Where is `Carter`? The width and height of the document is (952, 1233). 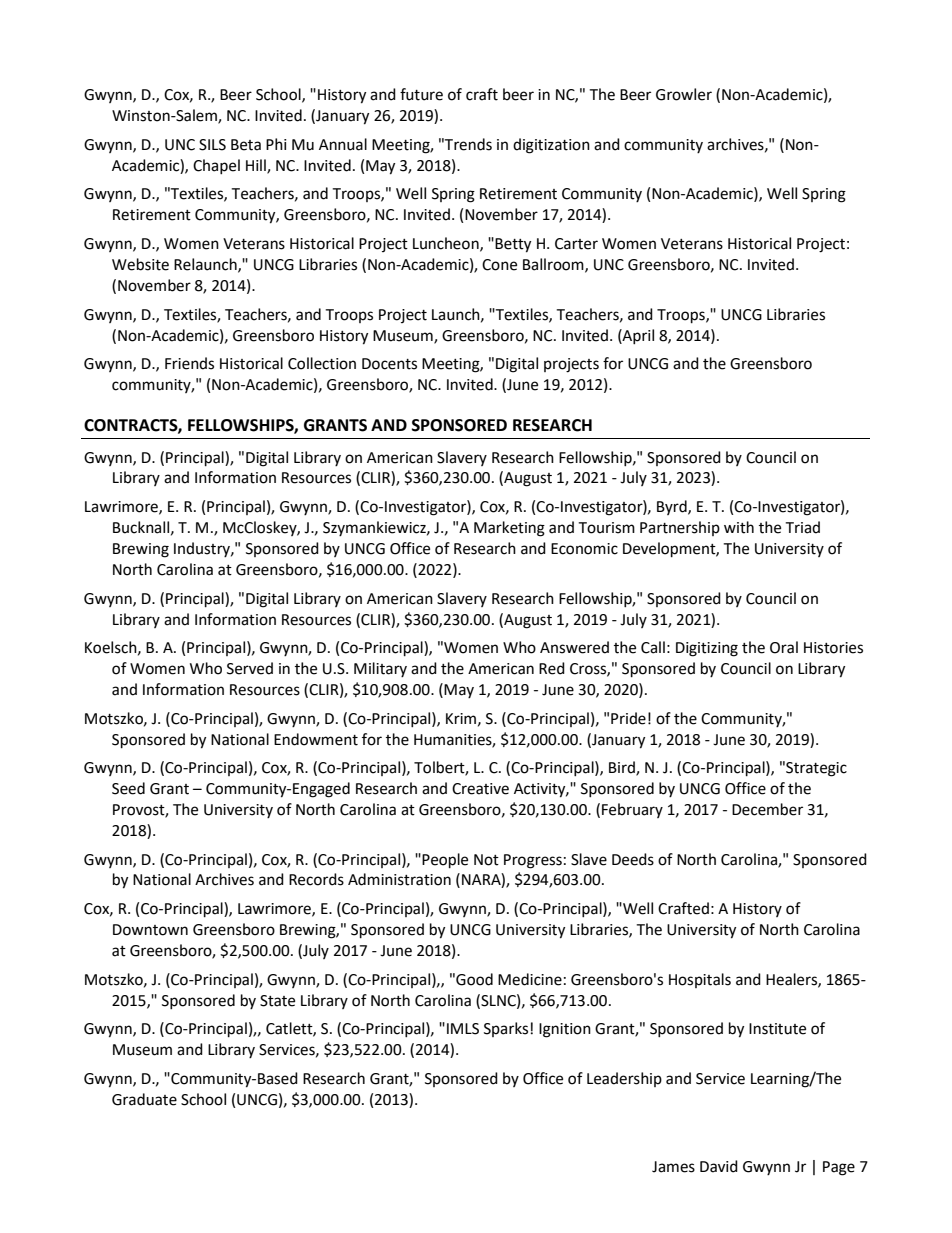 Carter is located at coordinates (576, 244).
